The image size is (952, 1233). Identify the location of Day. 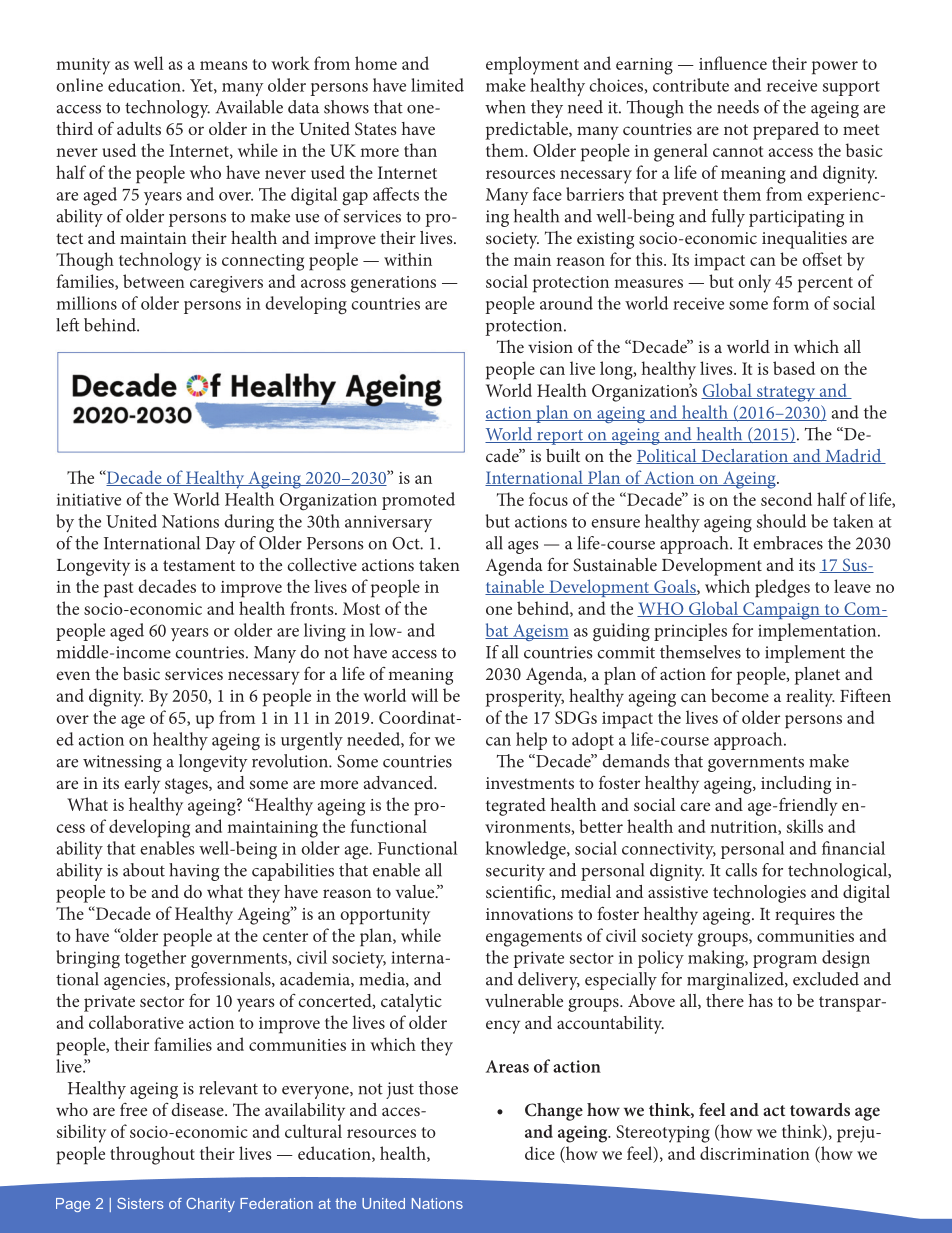
(221, 545).
